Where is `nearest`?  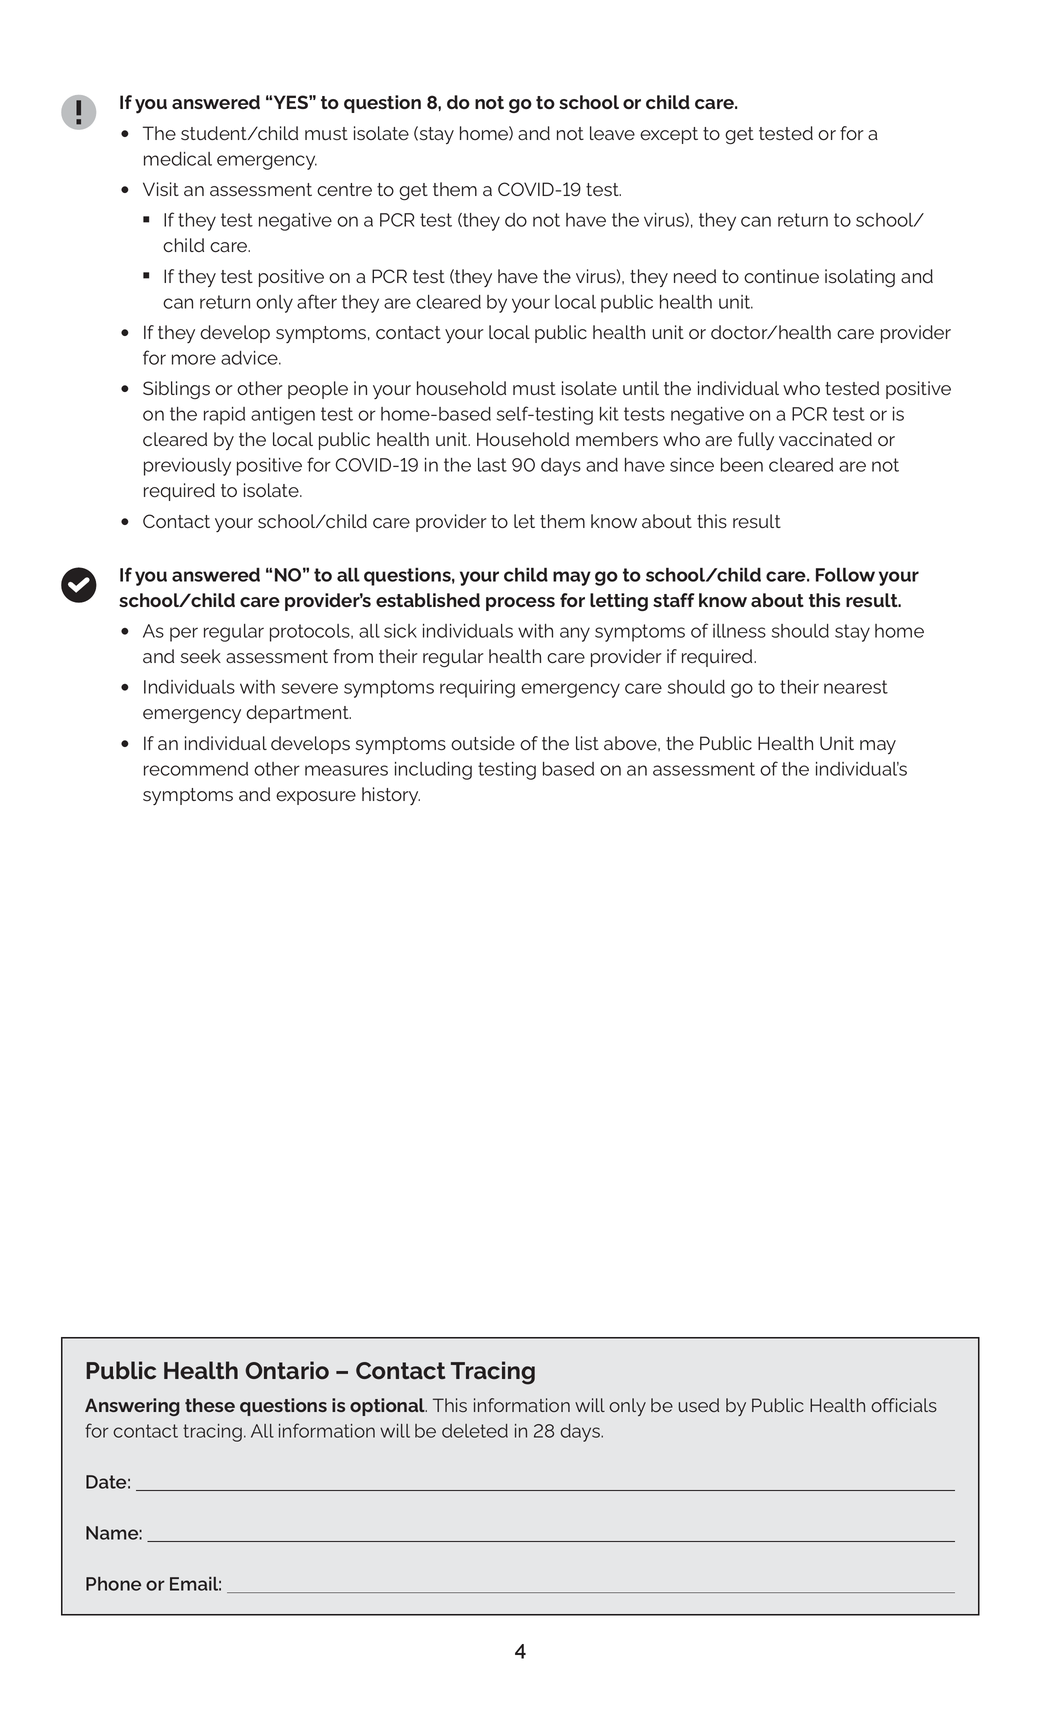 nearest is located at coordinates (856, 687).
